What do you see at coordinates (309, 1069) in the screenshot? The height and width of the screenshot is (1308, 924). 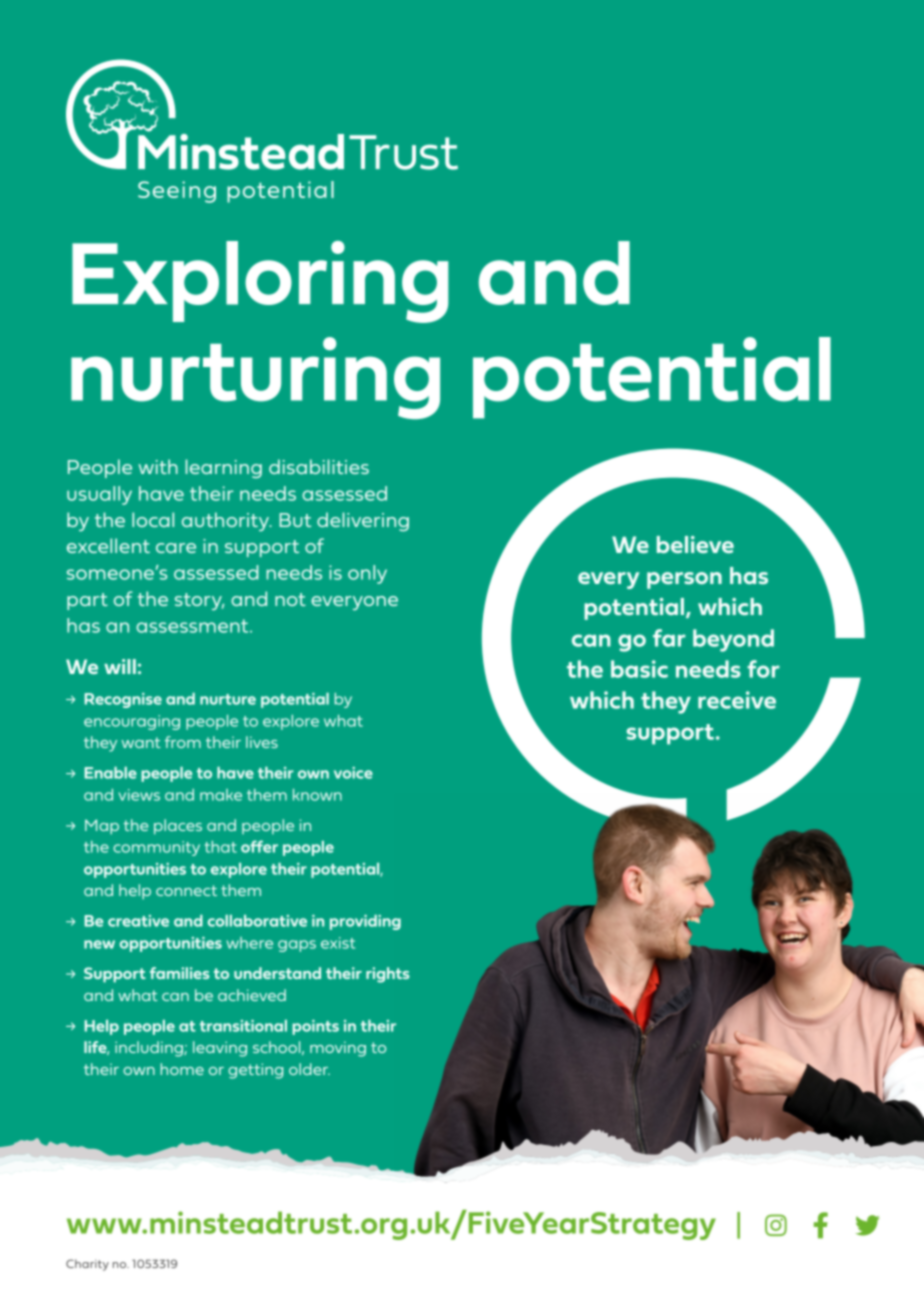 I see `older` at bounding box center [309, 1069].
